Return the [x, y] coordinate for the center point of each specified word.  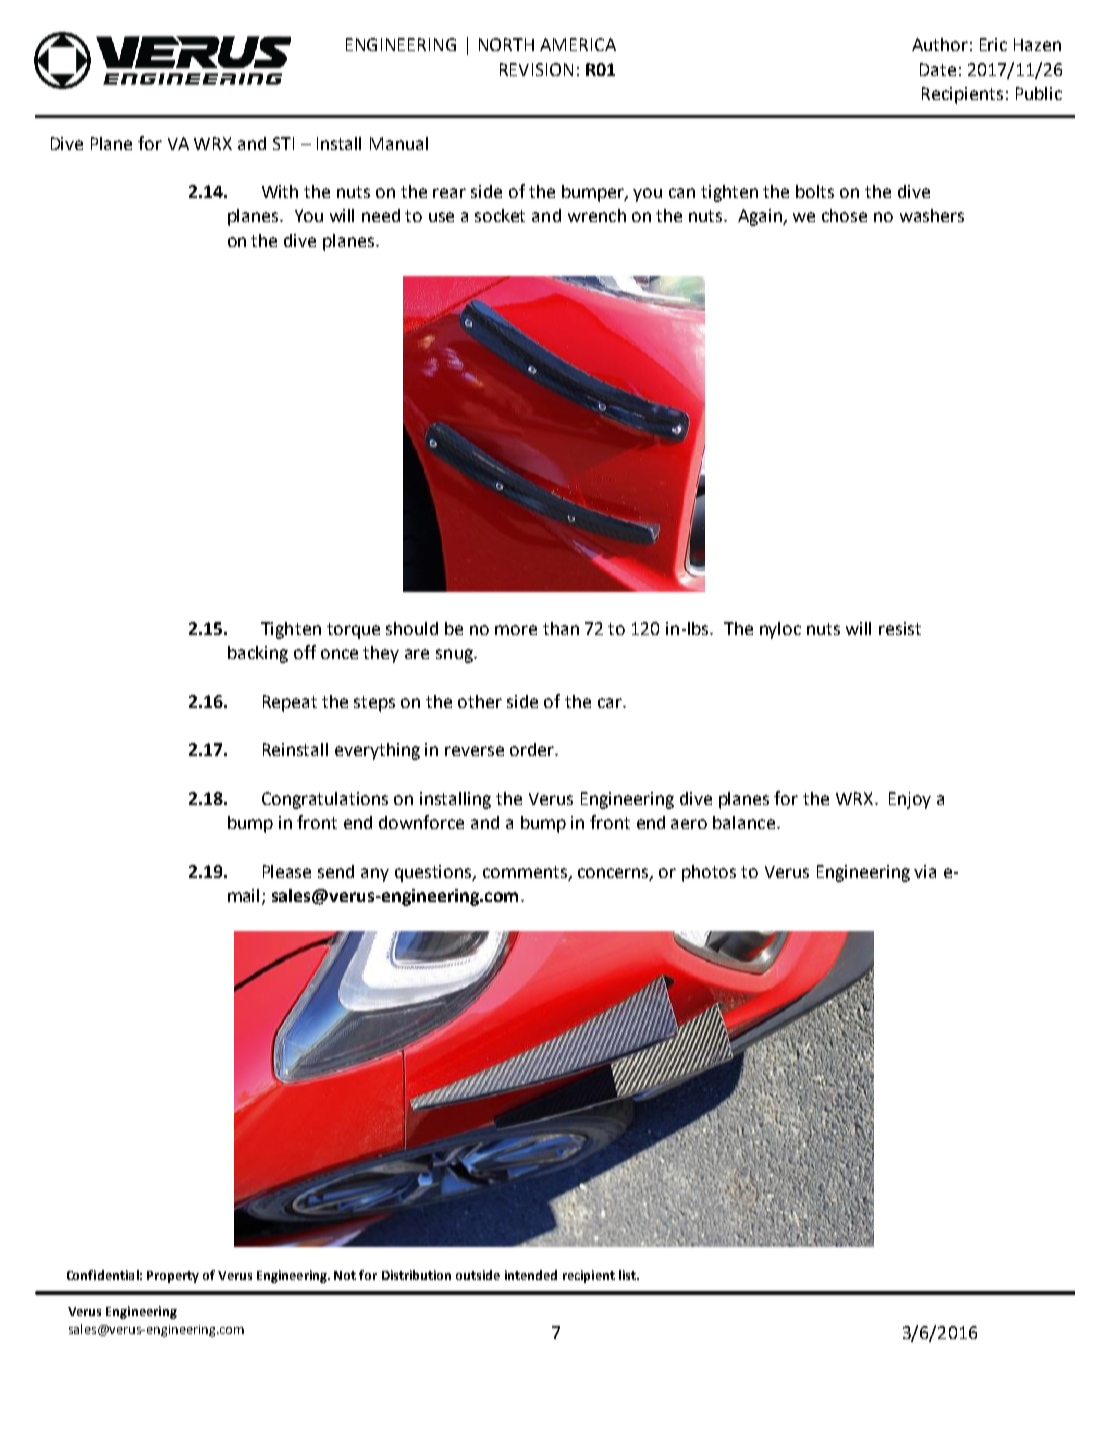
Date [938, 69]
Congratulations [325, 800]
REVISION [536, 69]
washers [932, 215]
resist [900, 628]
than [561, 628]
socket [500, 215]
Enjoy [910, 800]
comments [525, 872]
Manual [399, 143]
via [925, 871]
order [533, 749]
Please [287, 871]
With [280, 191]
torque [353, 631]
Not [345, 1275]
